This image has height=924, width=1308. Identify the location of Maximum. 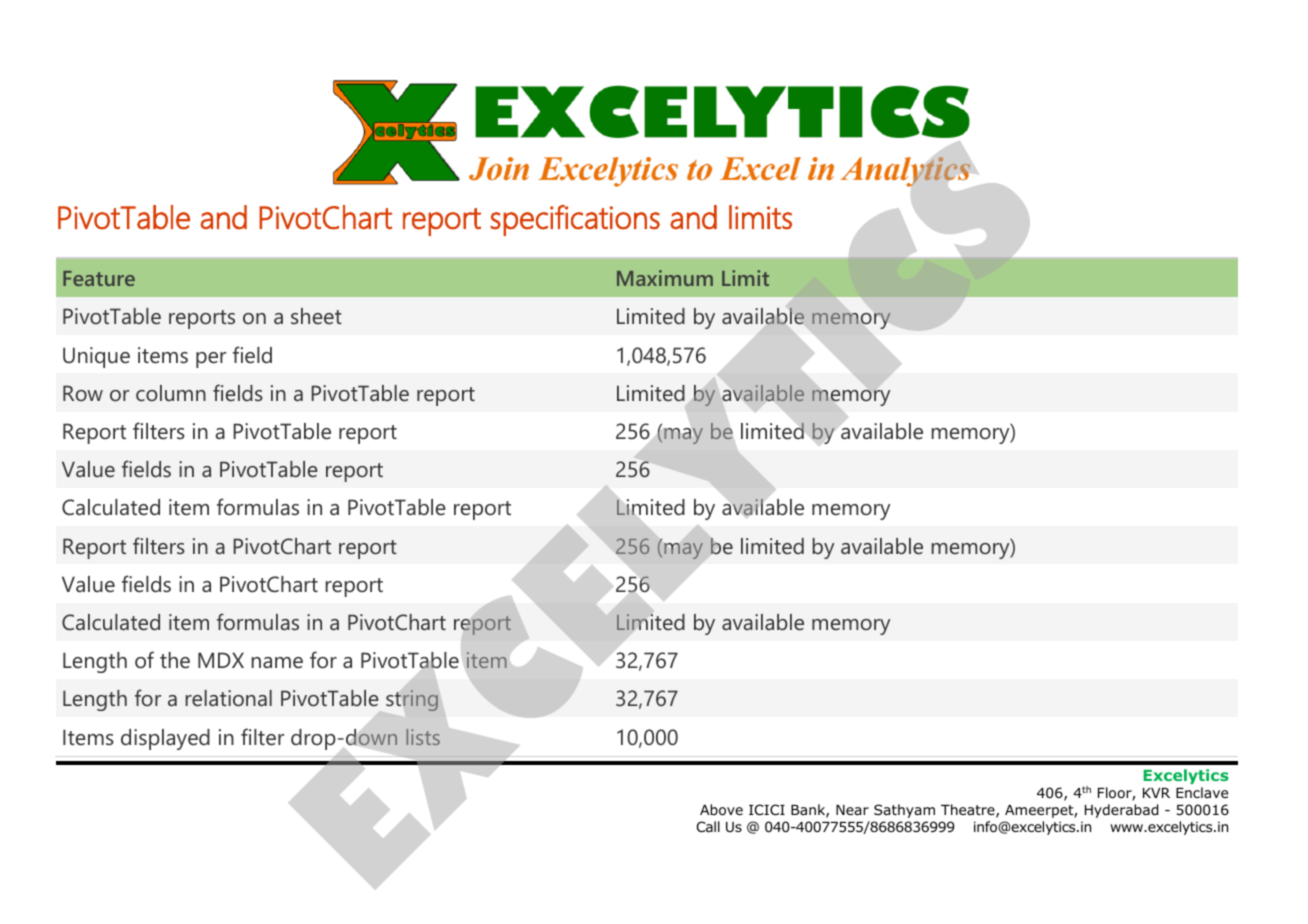
(665, 278).
